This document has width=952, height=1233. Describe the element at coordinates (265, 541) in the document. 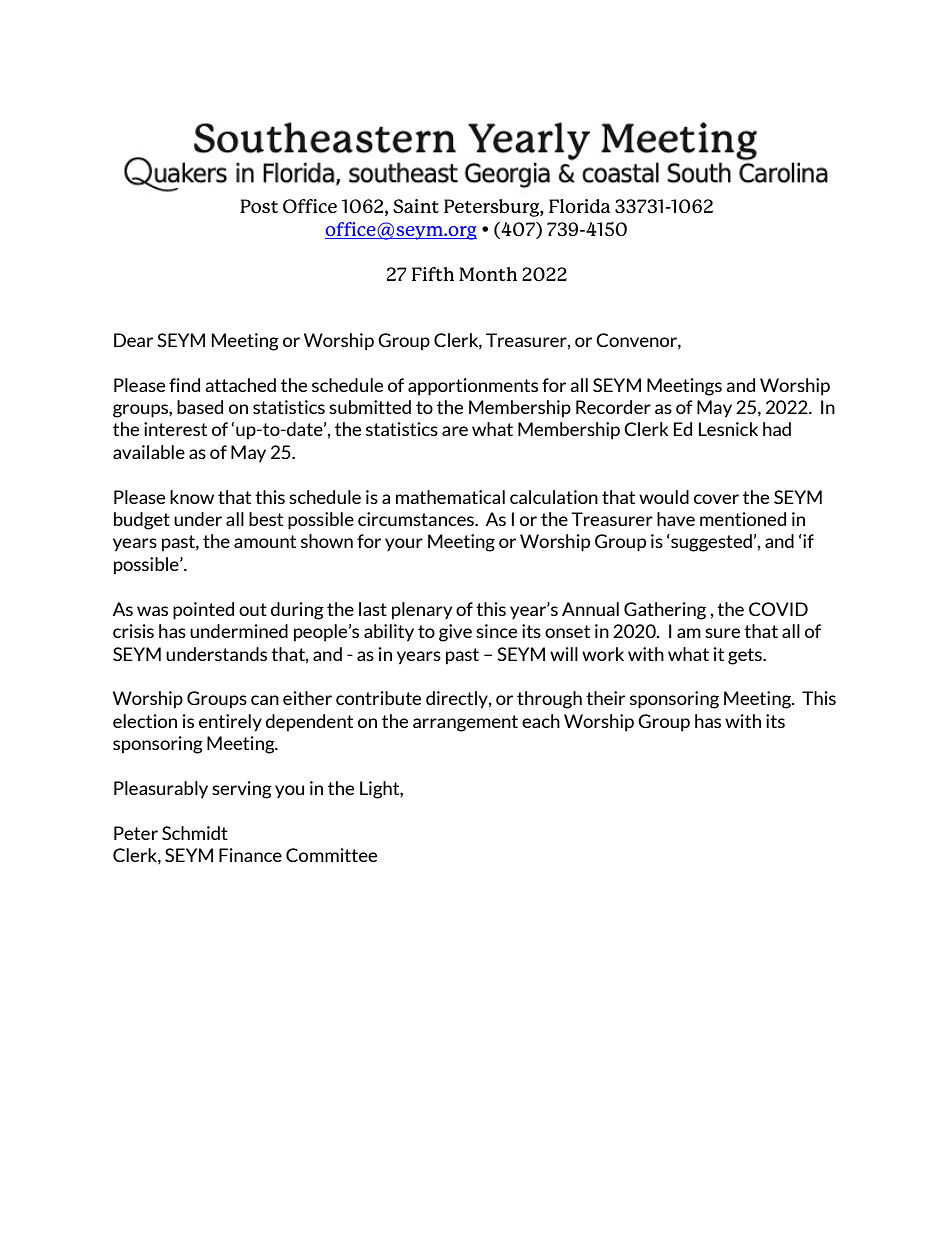

I see `amount` at that location.
